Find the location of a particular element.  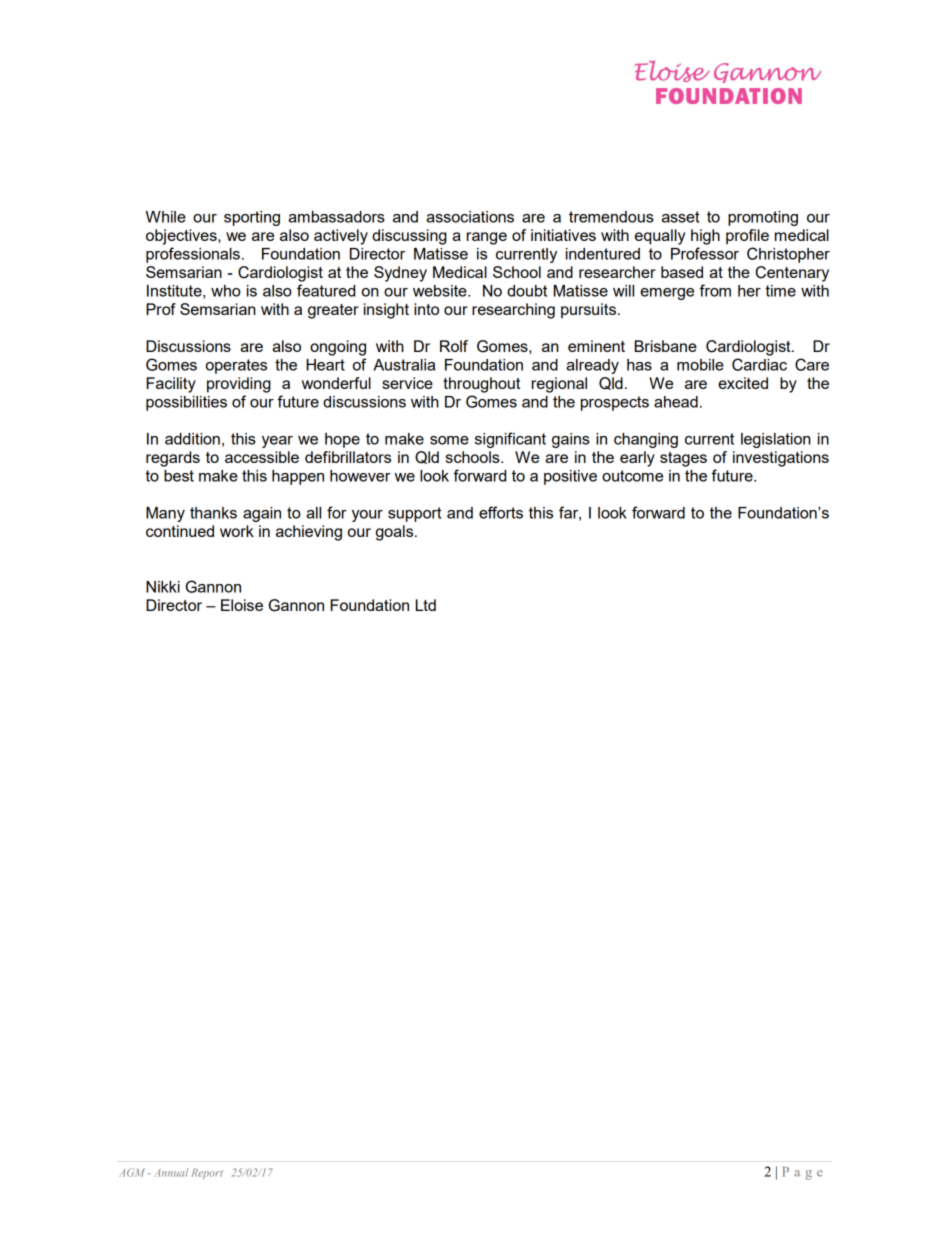

outcome is located at coordinates (632, 476).
